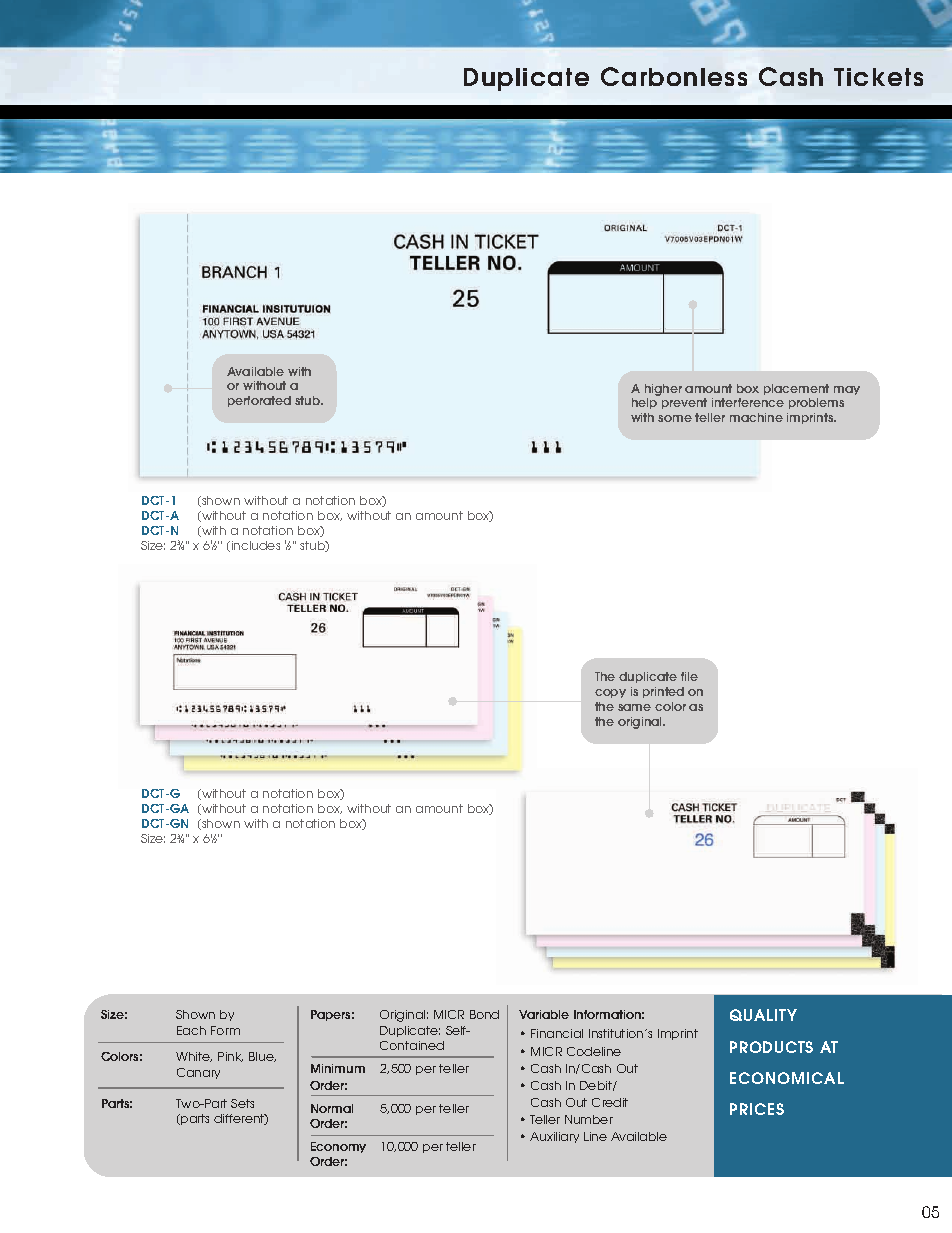 Image resolution: width=952 pixels, height=1233 pixels. Describe the element at coordinates (242, 1103) in the page. I see `Sets` at that location.
